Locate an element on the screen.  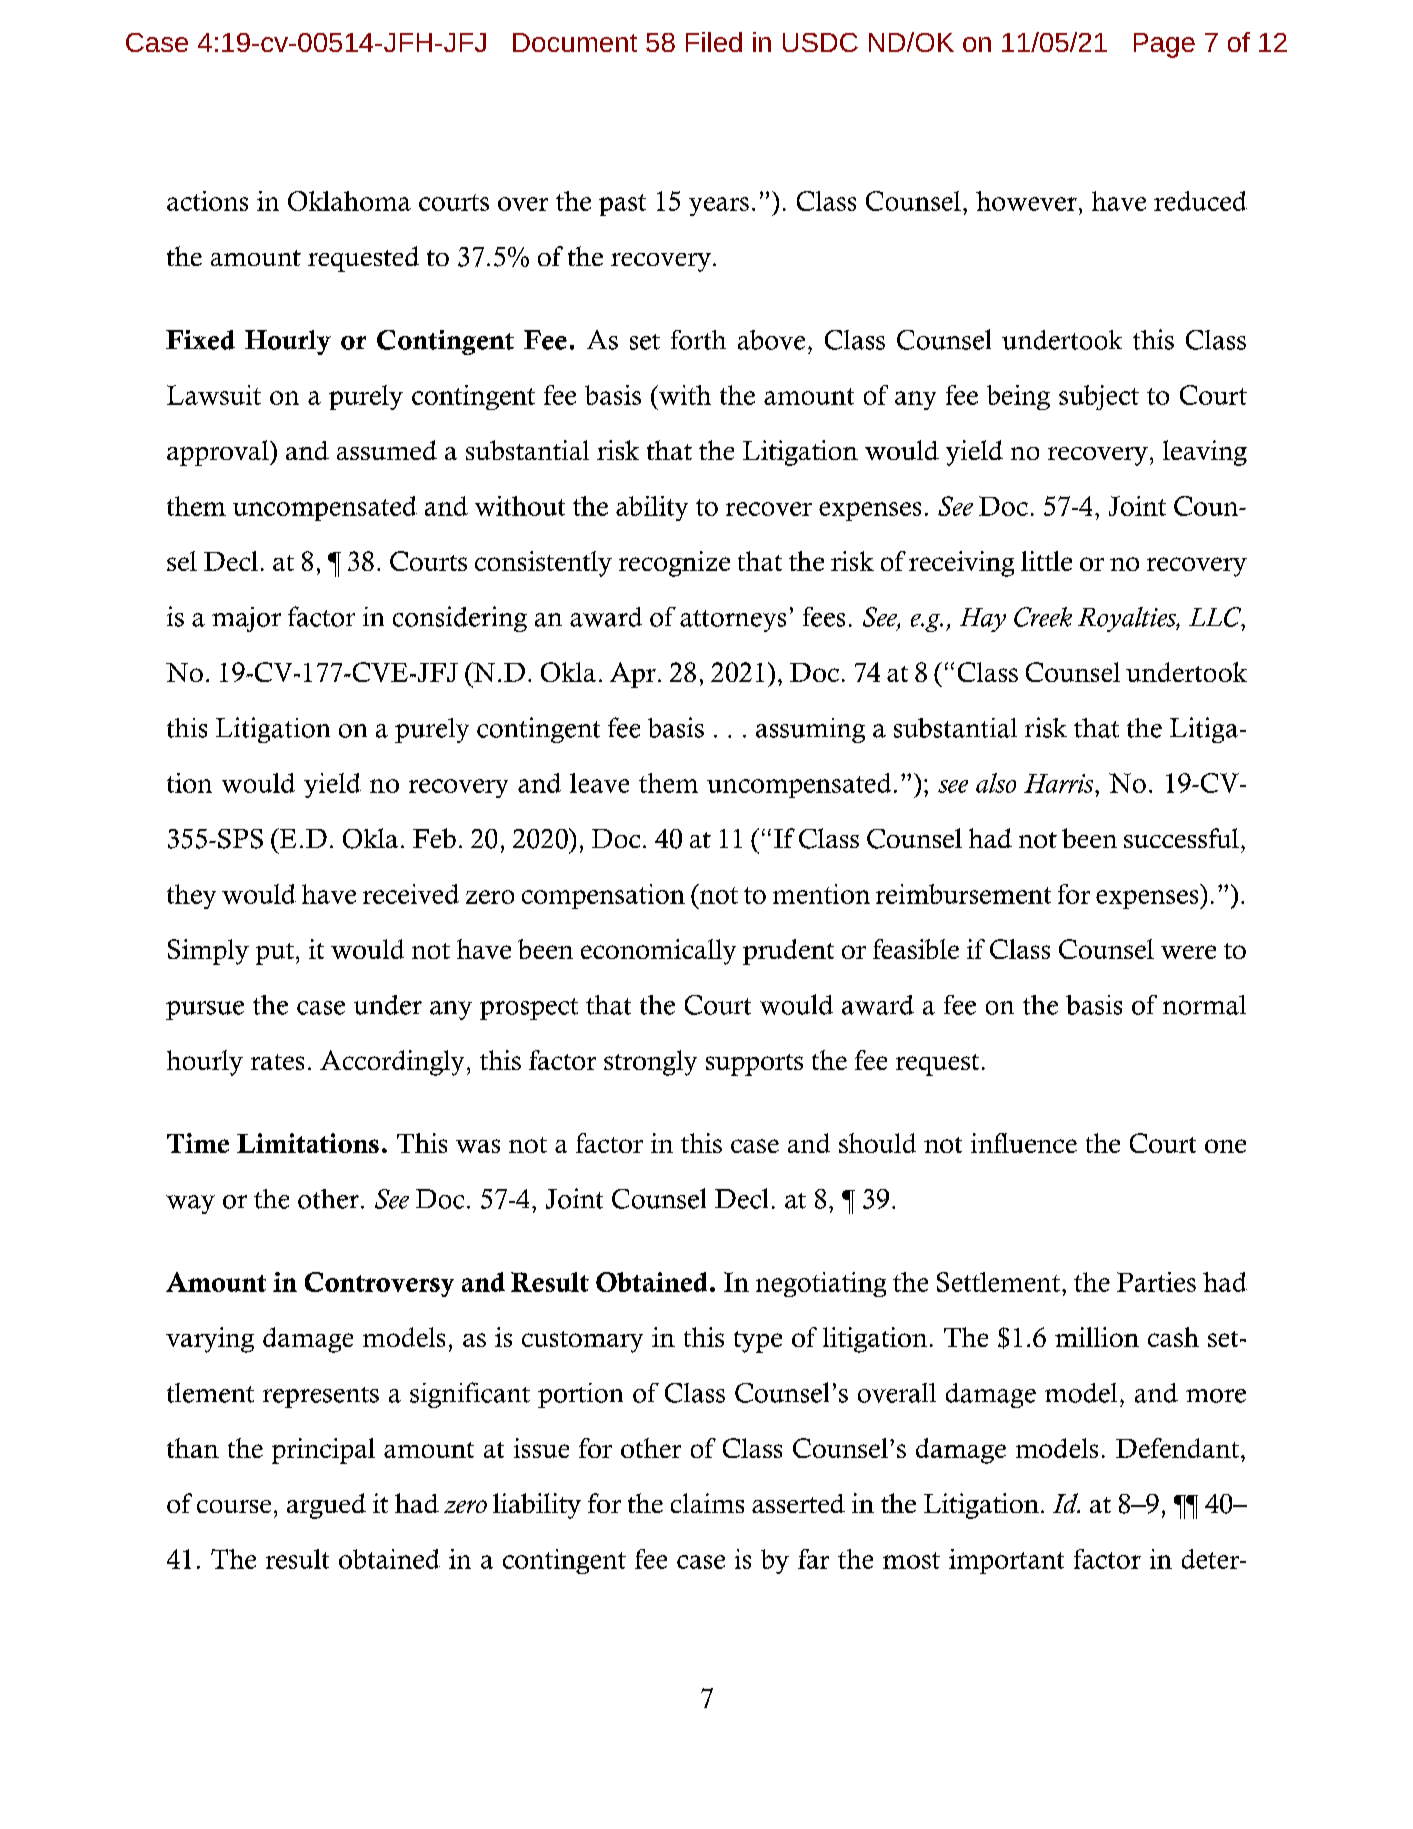
Page is located at coordinates (1164, 45).
